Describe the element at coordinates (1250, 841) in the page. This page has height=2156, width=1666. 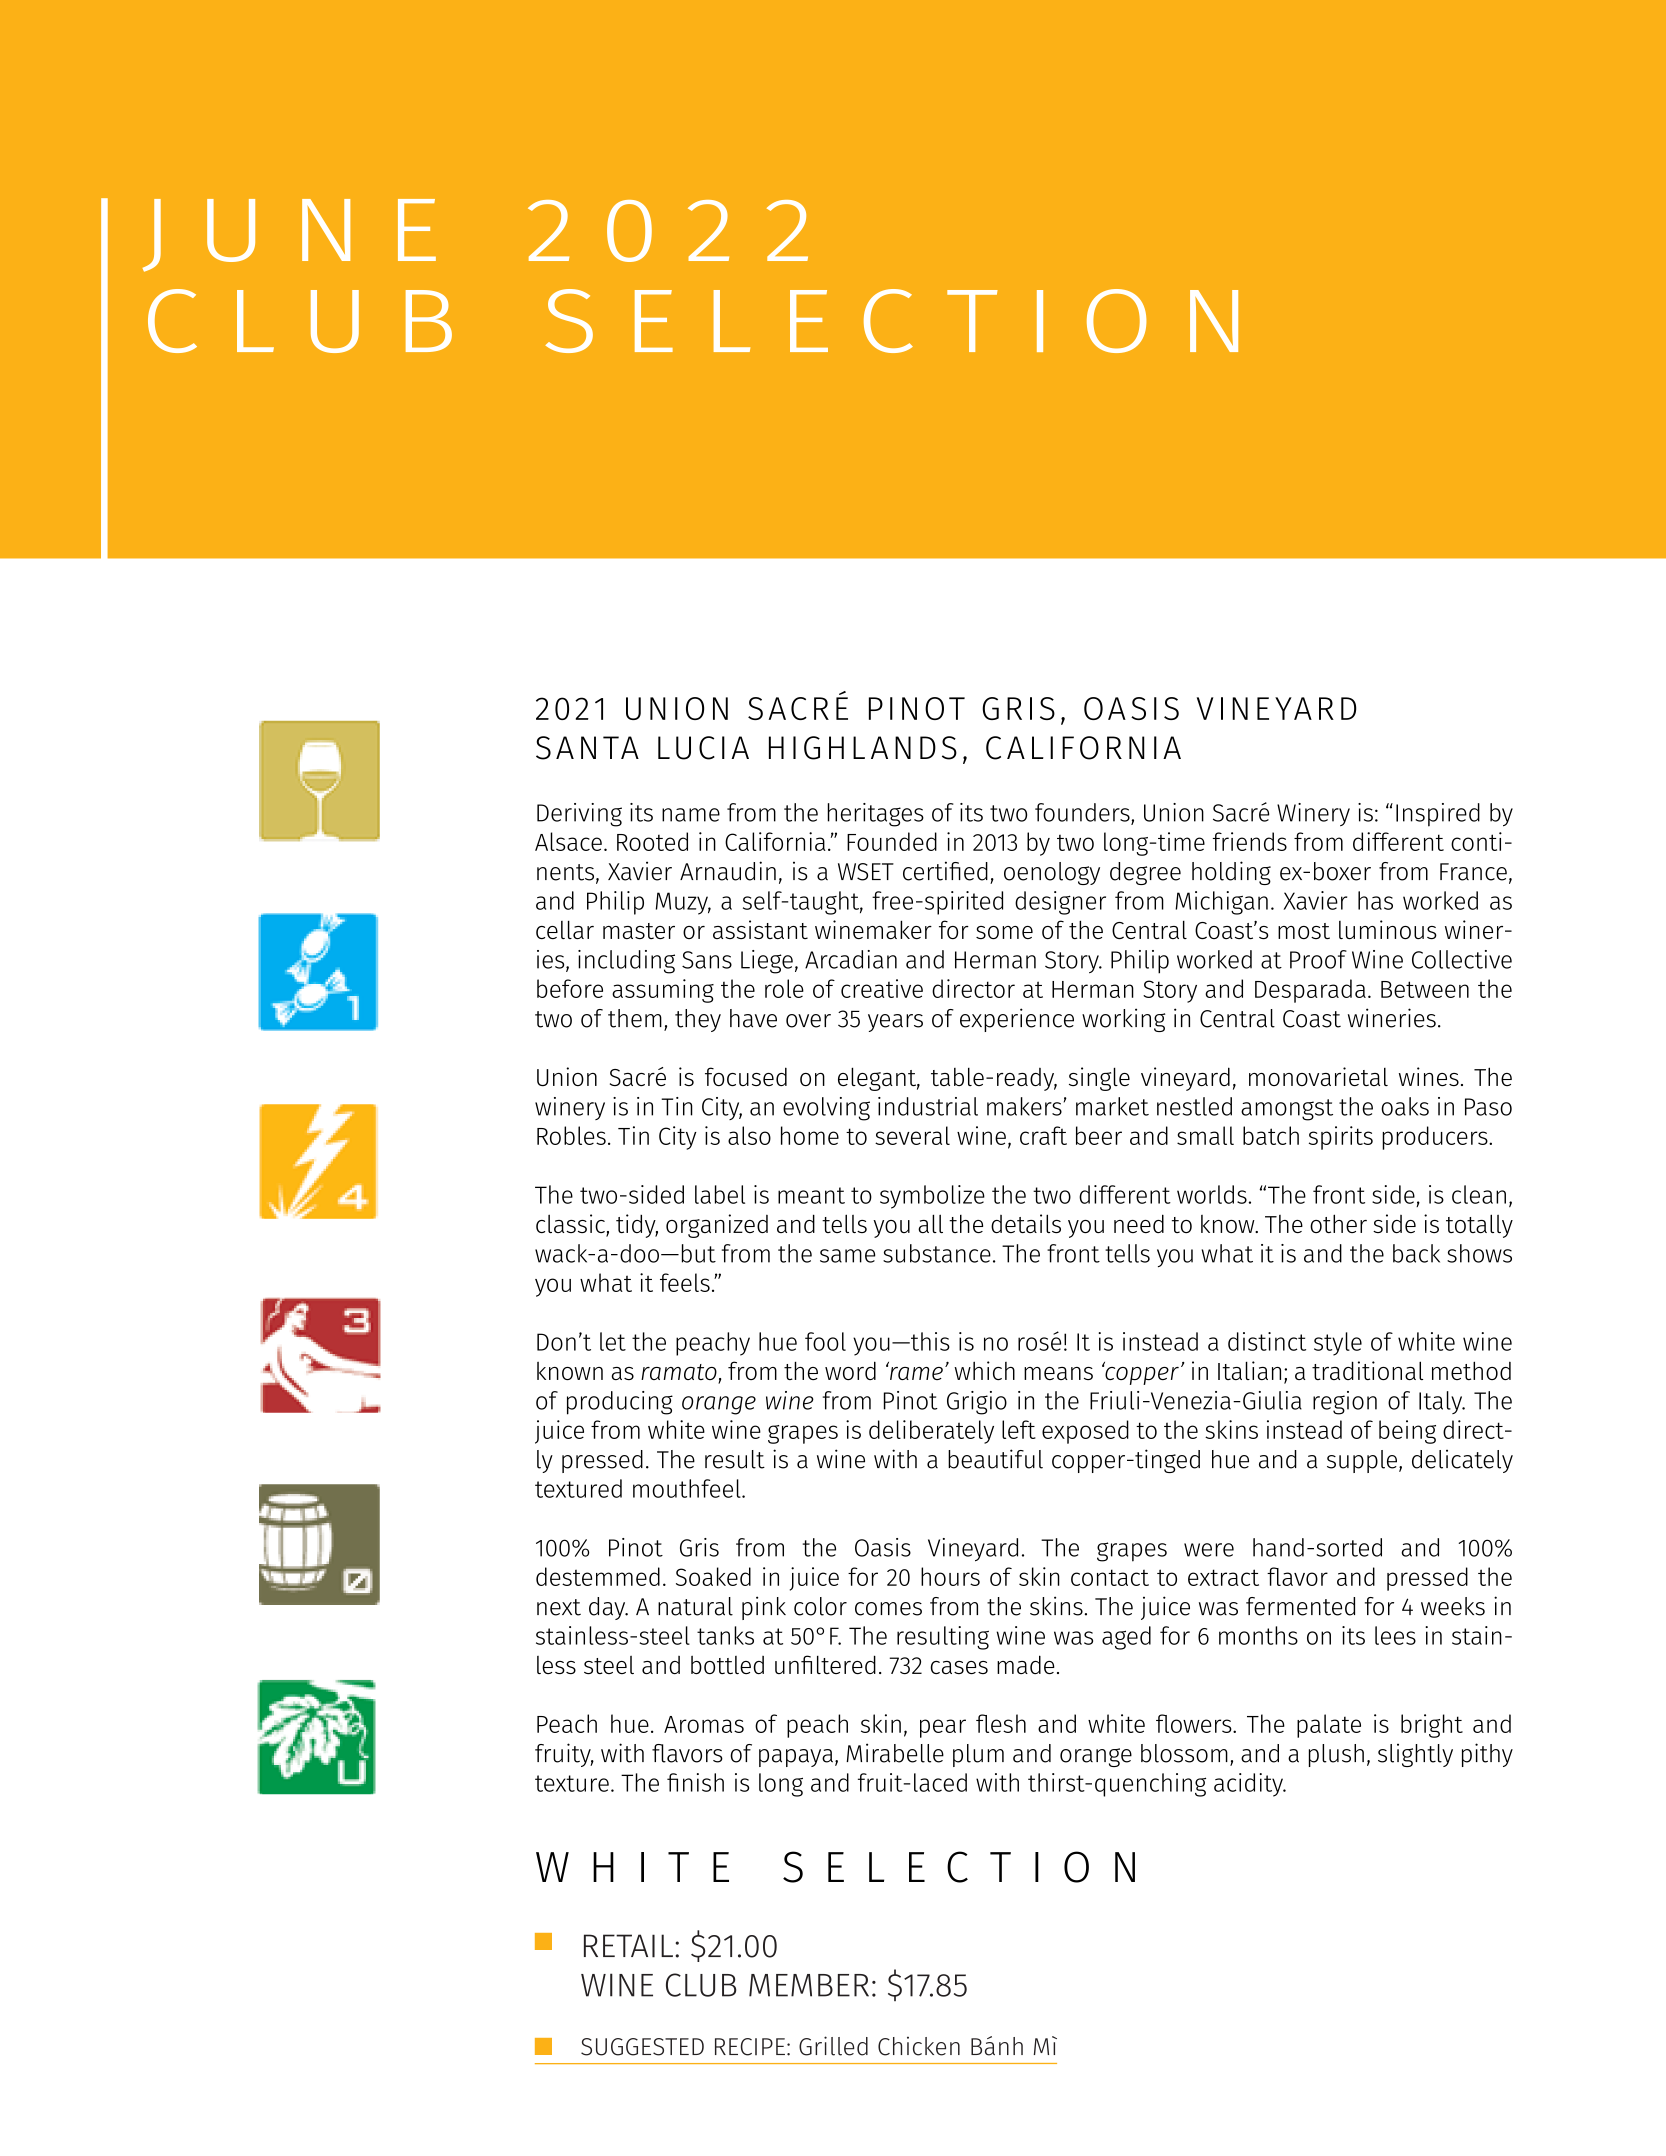
I see `friends` at that location.
